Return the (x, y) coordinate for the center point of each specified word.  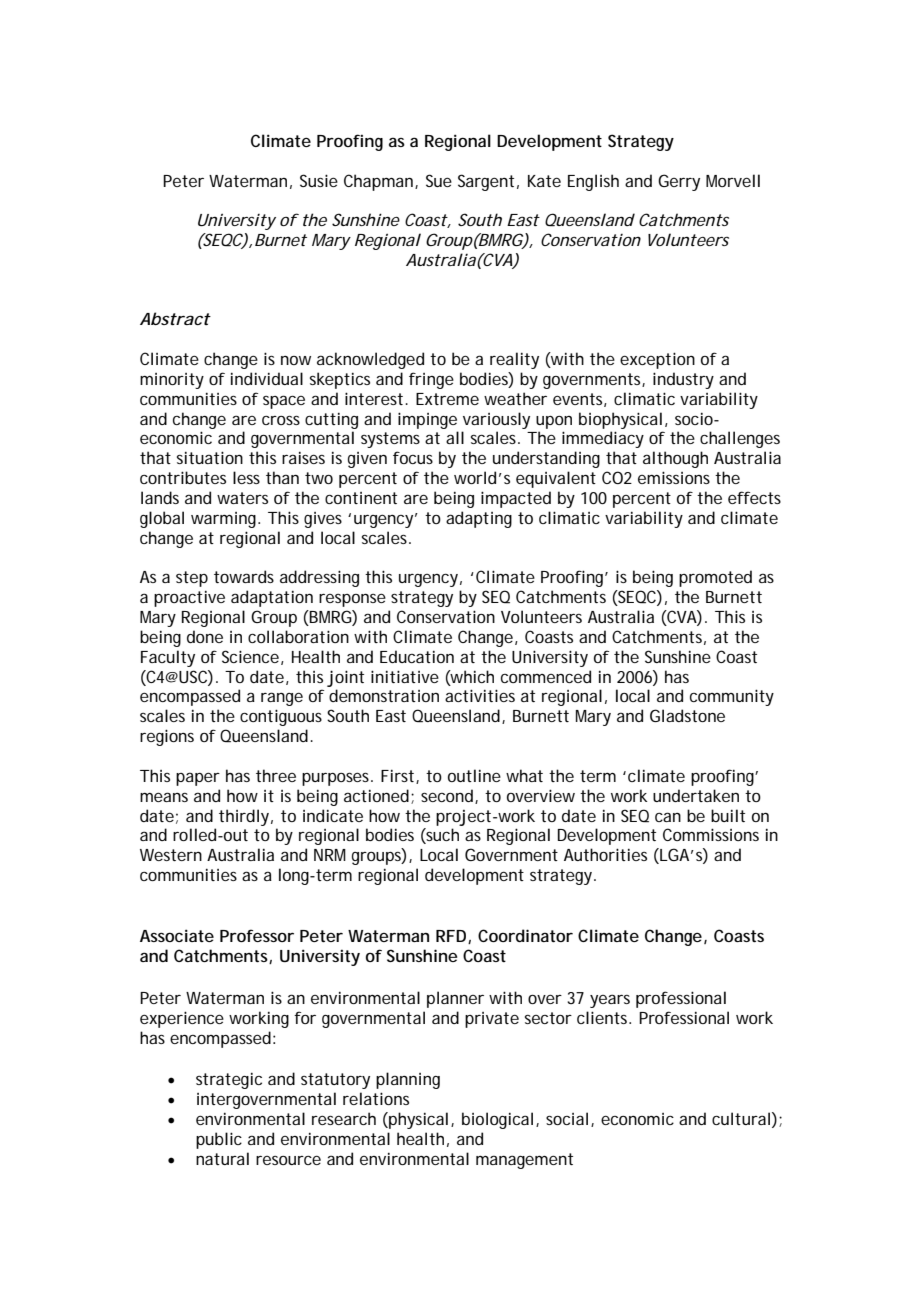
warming (225, 520)
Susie (319, 180)
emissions (674, 477)
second (448, 796)
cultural (741, 1118)
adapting (479, 519)
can (668, 817)
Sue (439, 180)
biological (497, 1120)
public (219, 1140)
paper (198, 779)
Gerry (679, 182)
